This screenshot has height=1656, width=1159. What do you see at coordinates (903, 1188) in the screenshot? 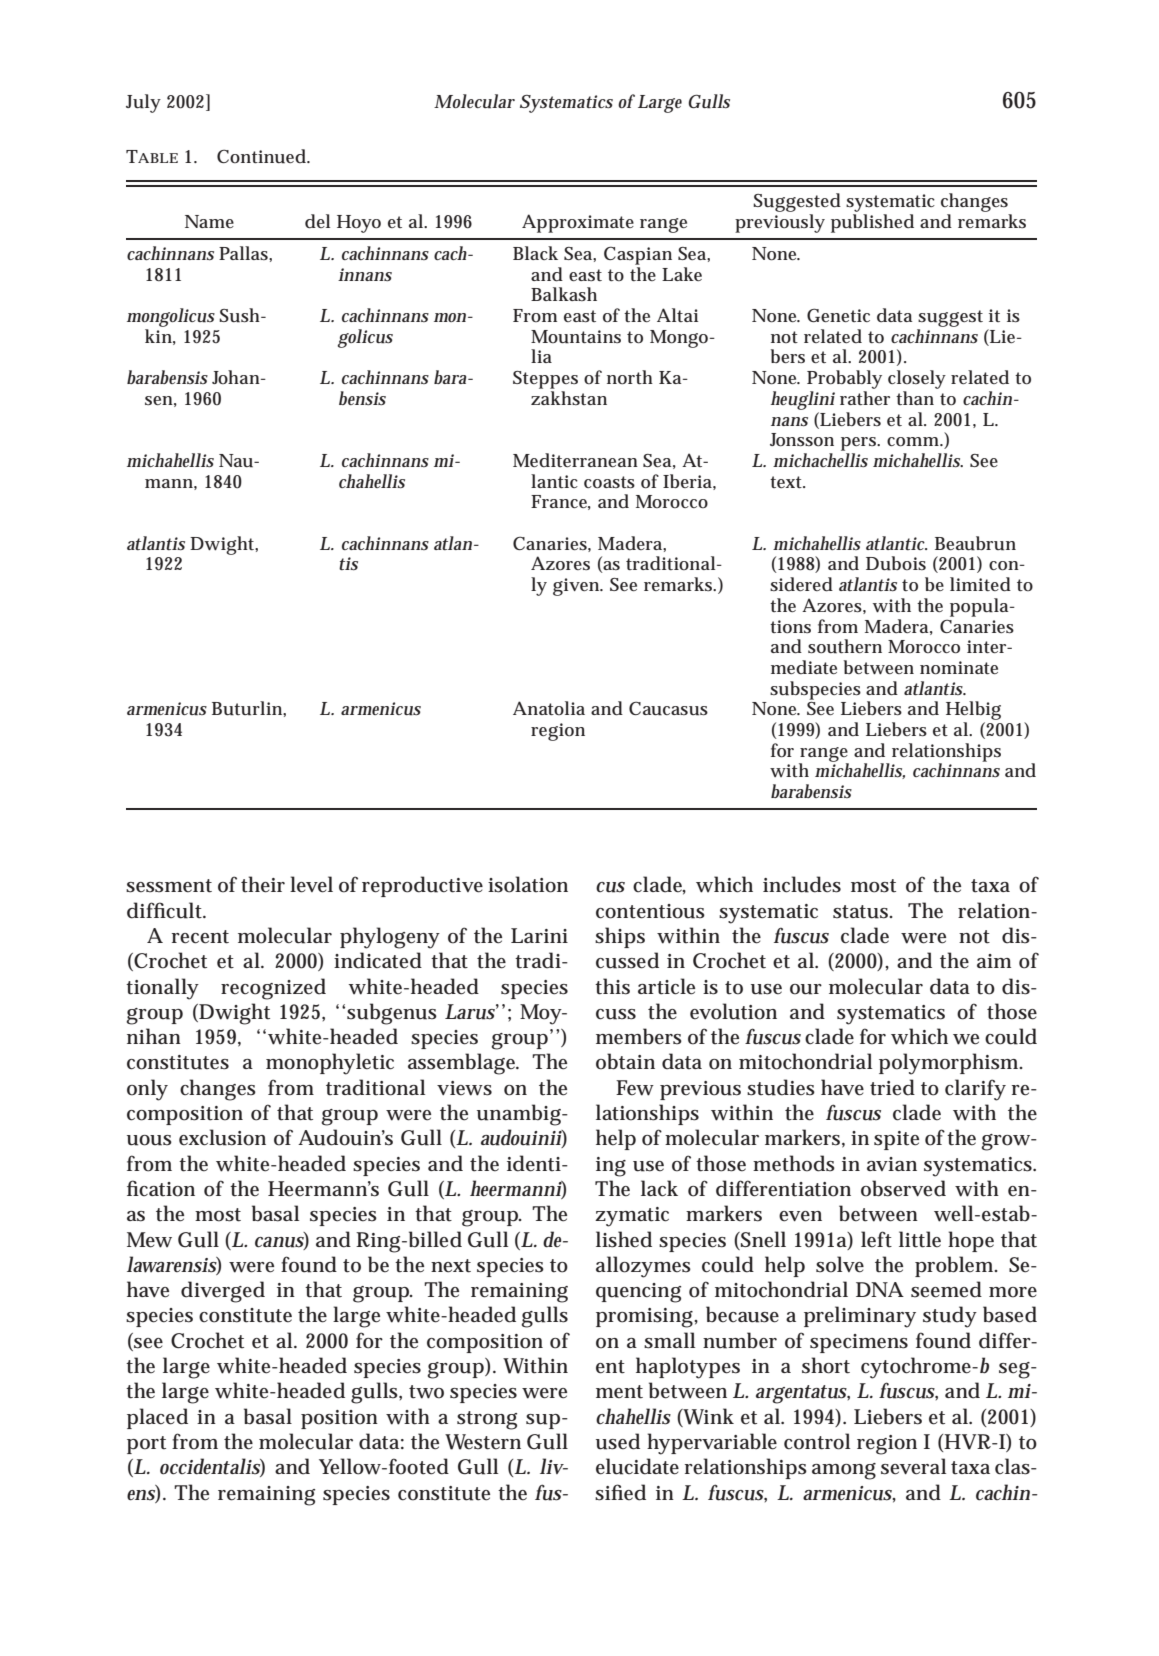
I see `observed` at bounding box center [903, 1188].
